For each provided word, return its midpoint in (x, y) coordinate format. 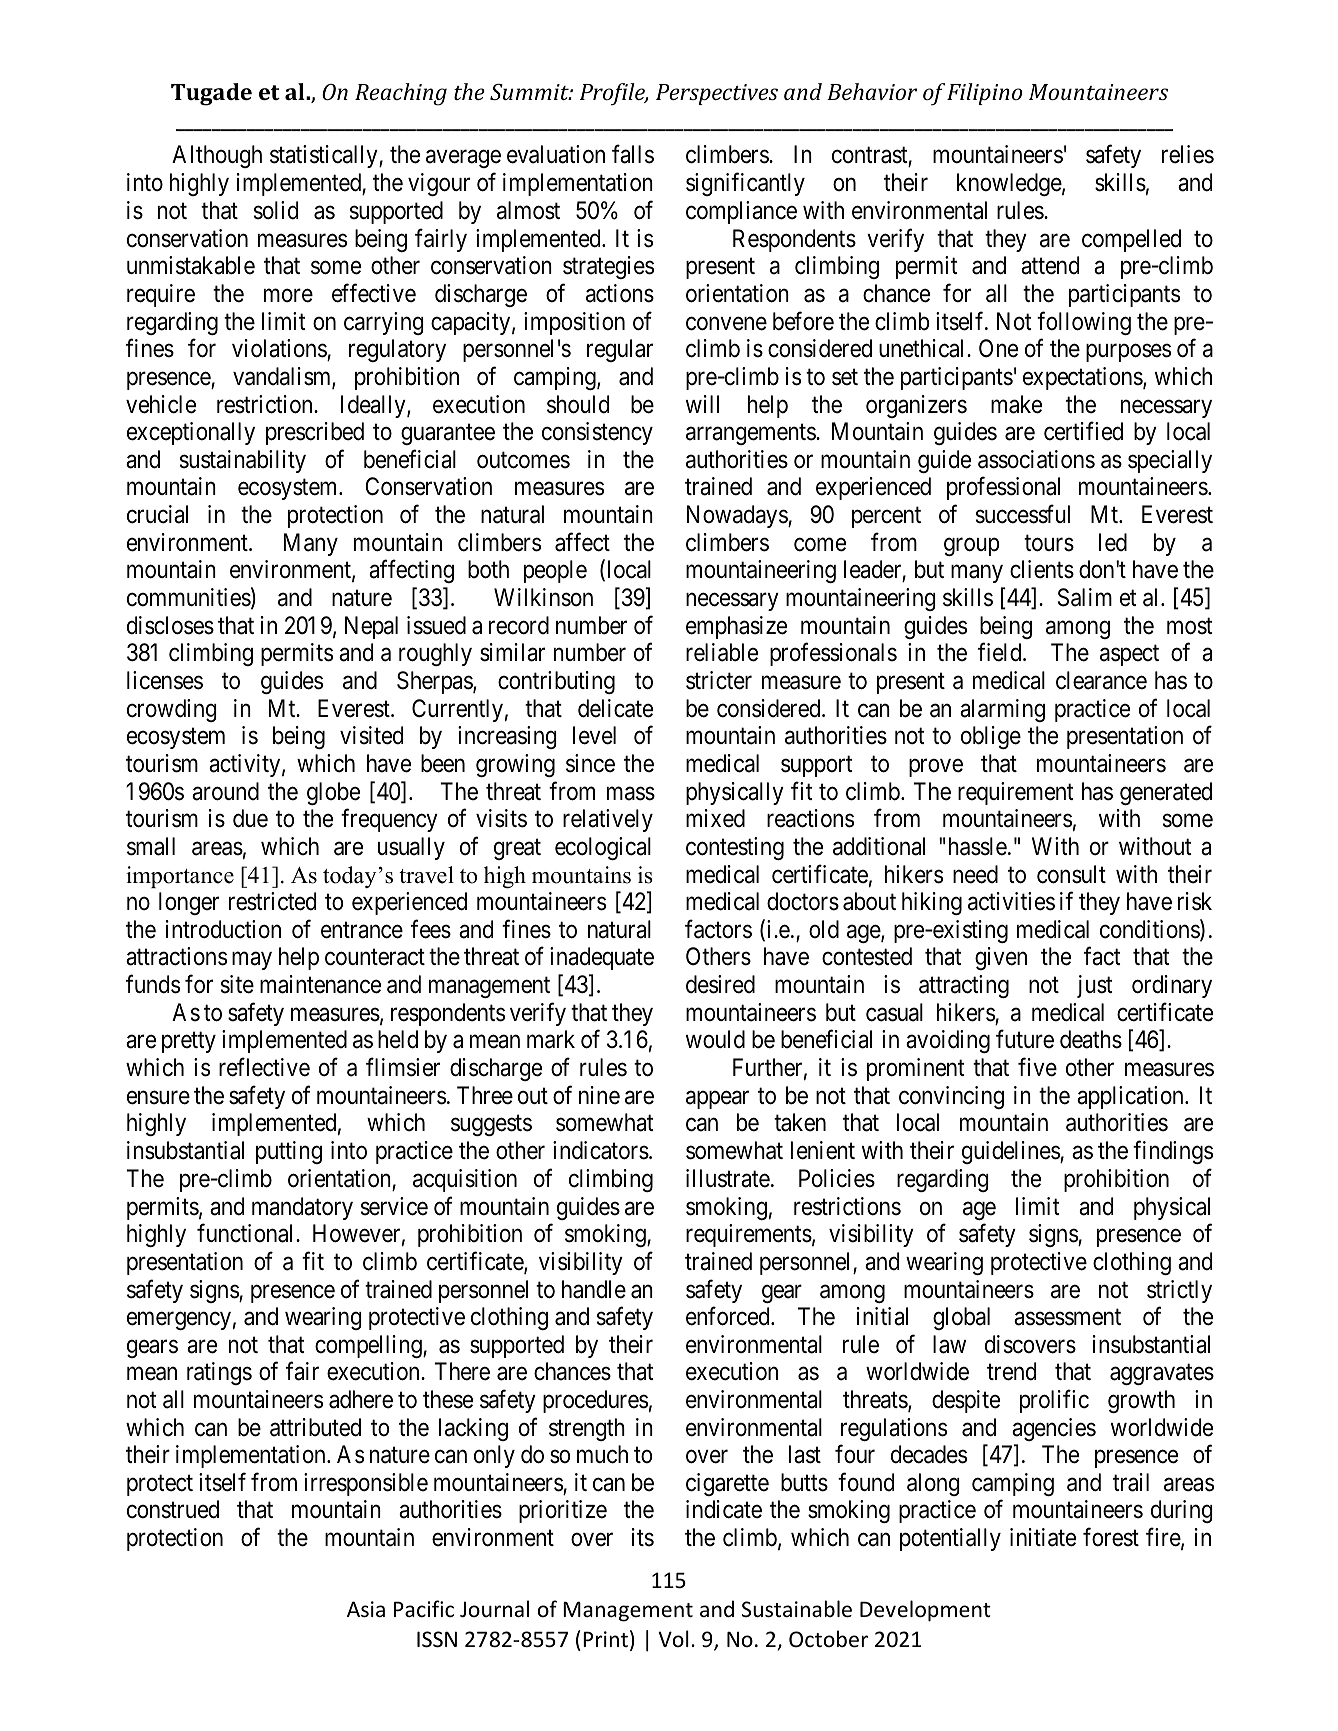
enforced (729, 1316)
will (702, 404)
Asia (366, 1609)
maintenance (320, 984)
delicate (615, 708)
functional (247, 1233)
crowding (172, 710)
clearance (1101, 680)
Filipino (984, 94)
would (715, 1039)
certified (1083, 431)
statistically (325, 156)
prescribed (315, 433)
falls (633, 154)
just (1095, 986)
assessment (1067, 1317)
